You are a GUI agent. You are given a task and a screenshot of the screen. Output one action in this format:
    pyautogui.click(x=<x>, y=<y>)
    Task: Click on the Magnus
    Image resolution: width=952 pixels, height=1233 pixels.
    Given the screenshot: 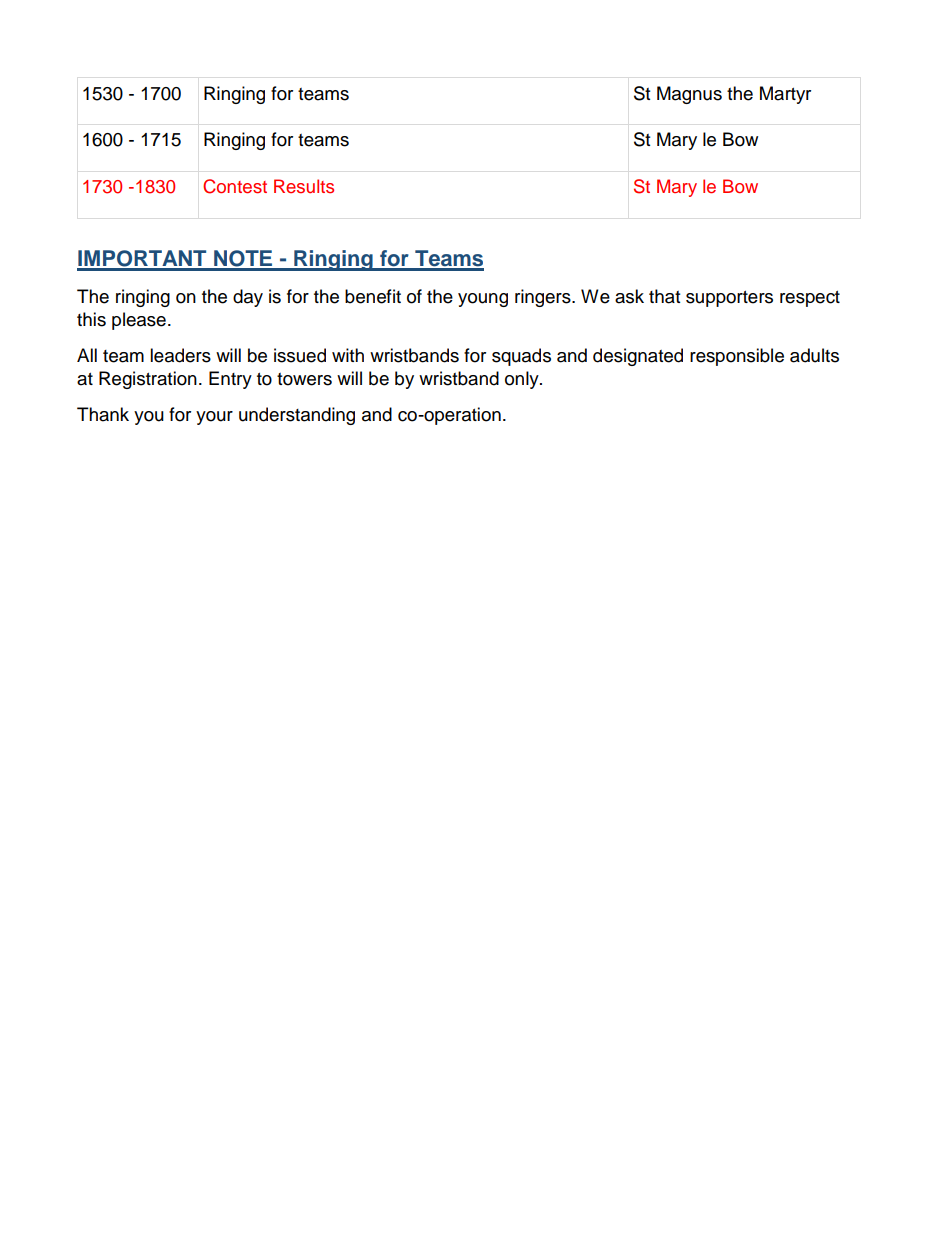 What is the action you would take?
    pyautogui.click(x=689, y=95)
